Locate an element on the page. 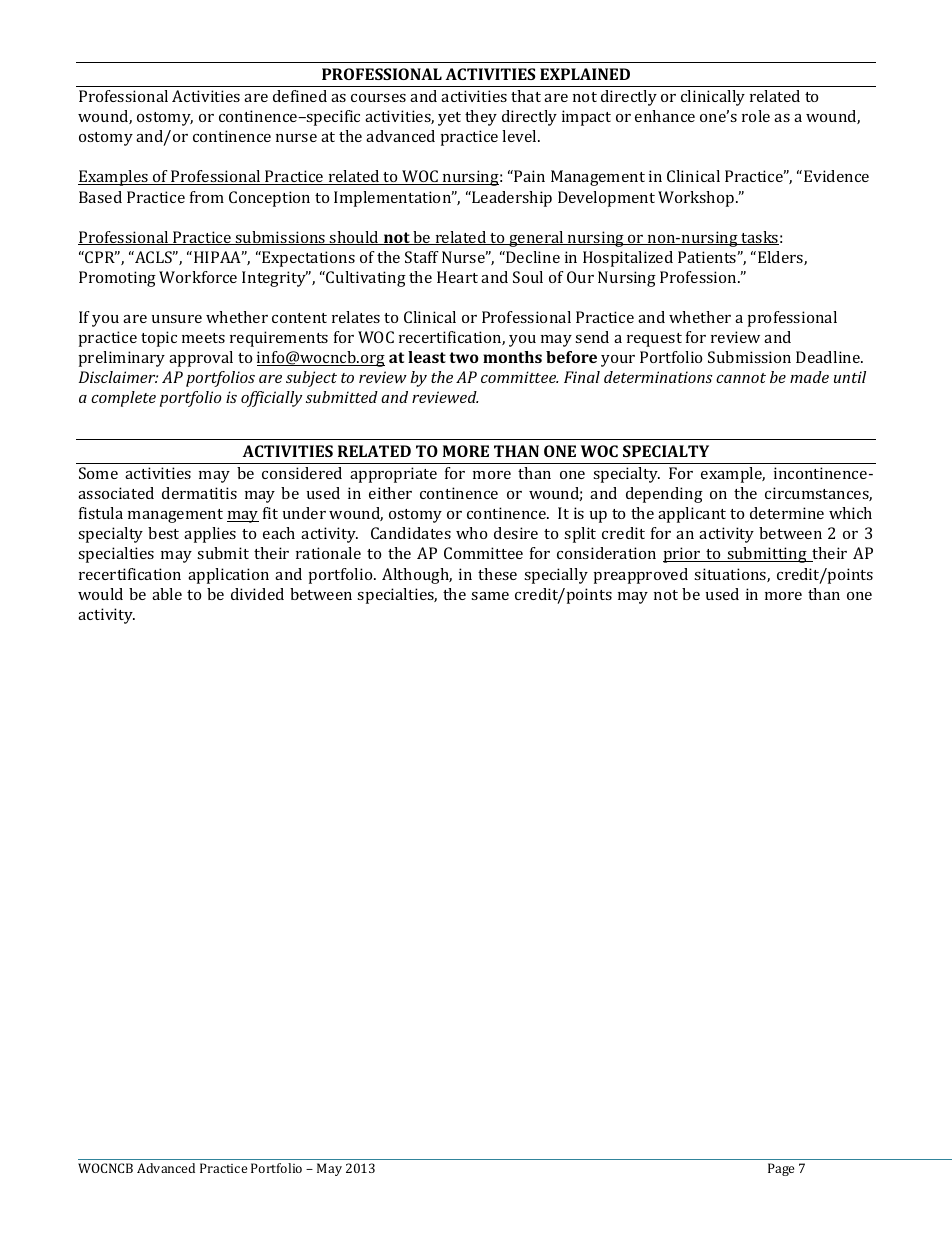 The height and width of the page is (1233, 952). role is located at coordinates (756, 116).
